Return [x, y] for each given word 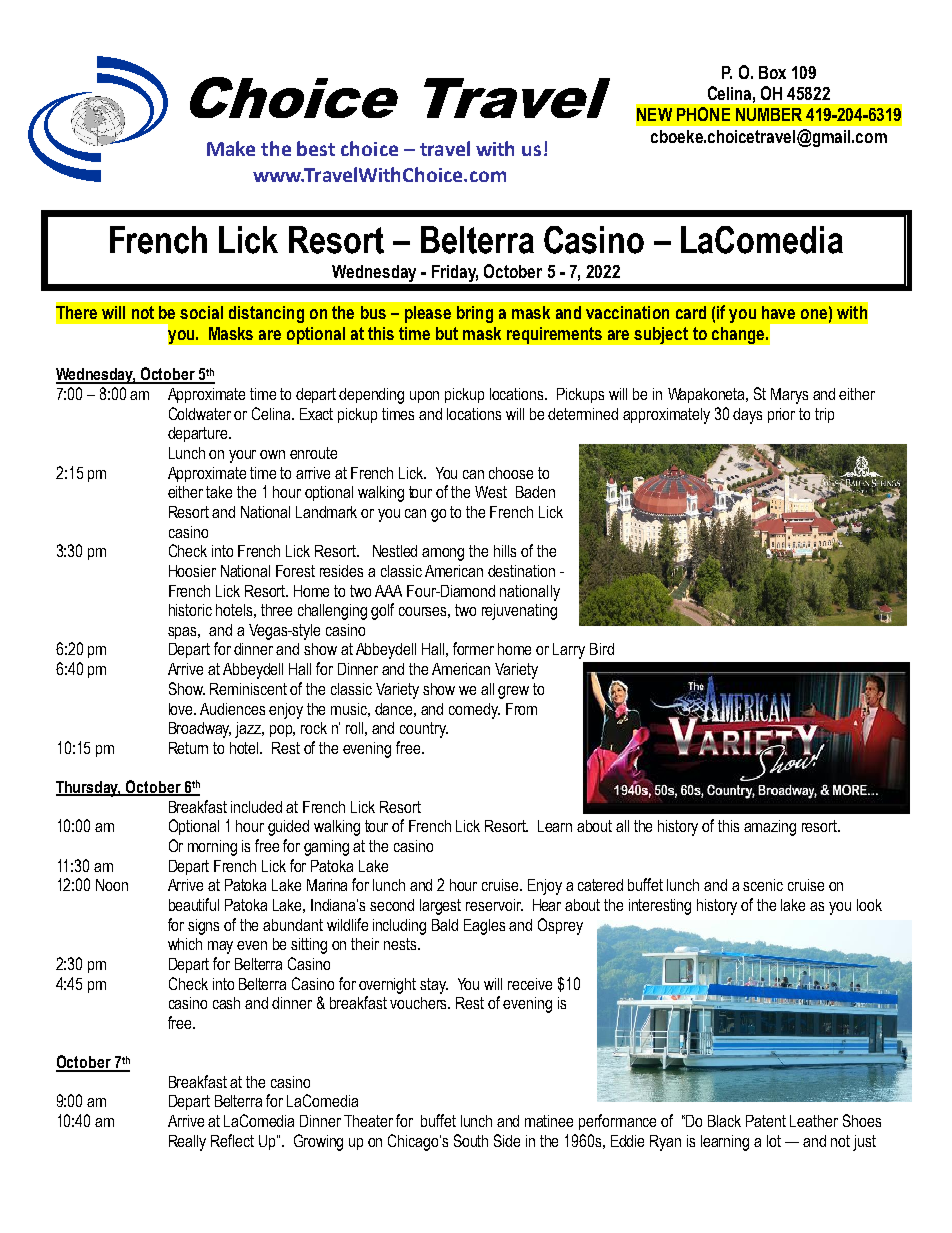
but [447, 333]
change [739, 335]
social [201, 312]
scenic [763, 885]
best [316, 148]
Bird [602, 649]
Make [231, 148]
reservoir [494, 905]
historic [190, 610]
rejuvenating [519, 612]
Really [187, 1143]
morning [212, 848]
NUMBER [769, 114]
